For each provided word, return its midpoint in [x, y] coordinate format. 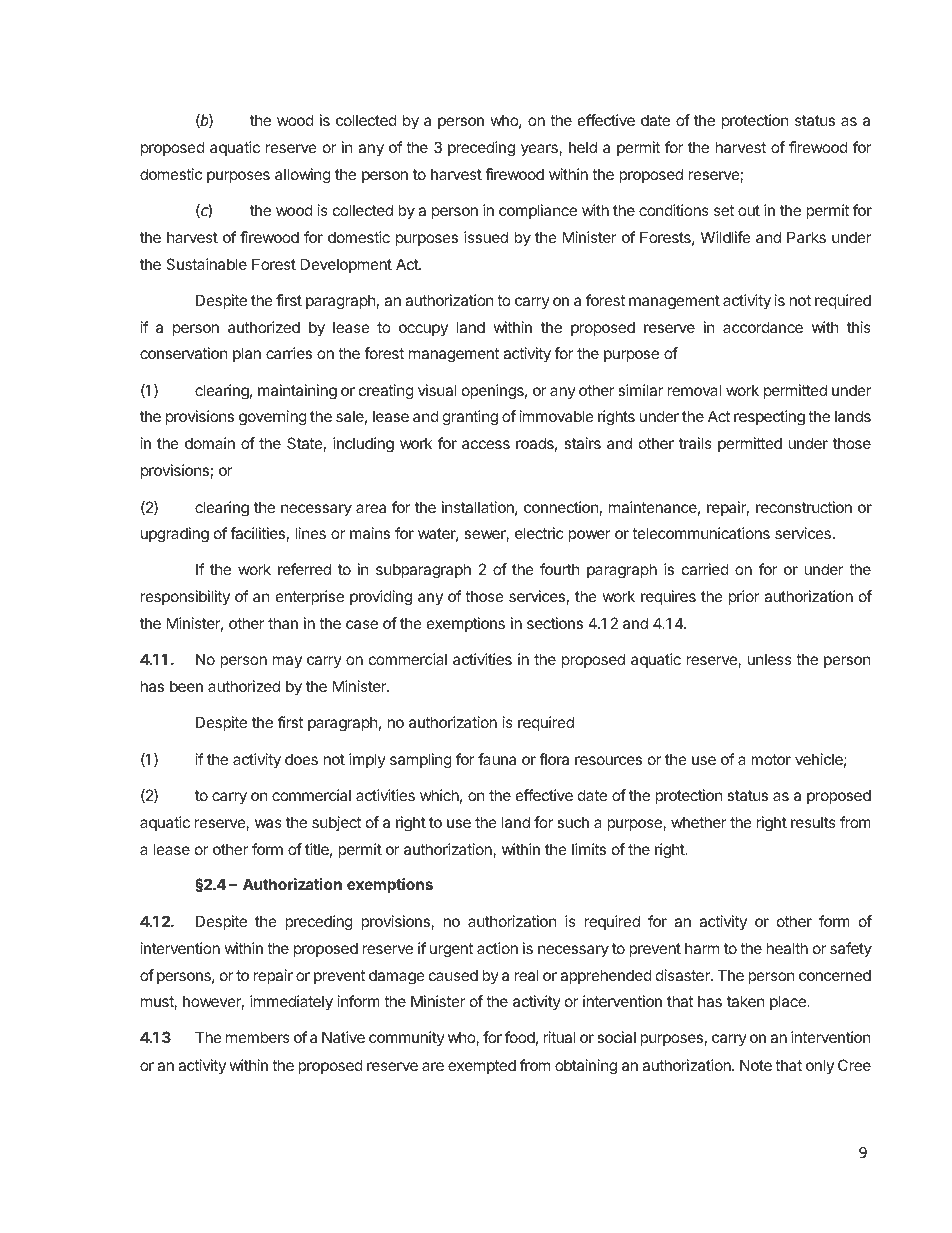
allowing [303, 176]
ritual [559, 1037]
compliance [538, 211]
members [258, 1037]
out [749, 210]
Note [756, 1065]
